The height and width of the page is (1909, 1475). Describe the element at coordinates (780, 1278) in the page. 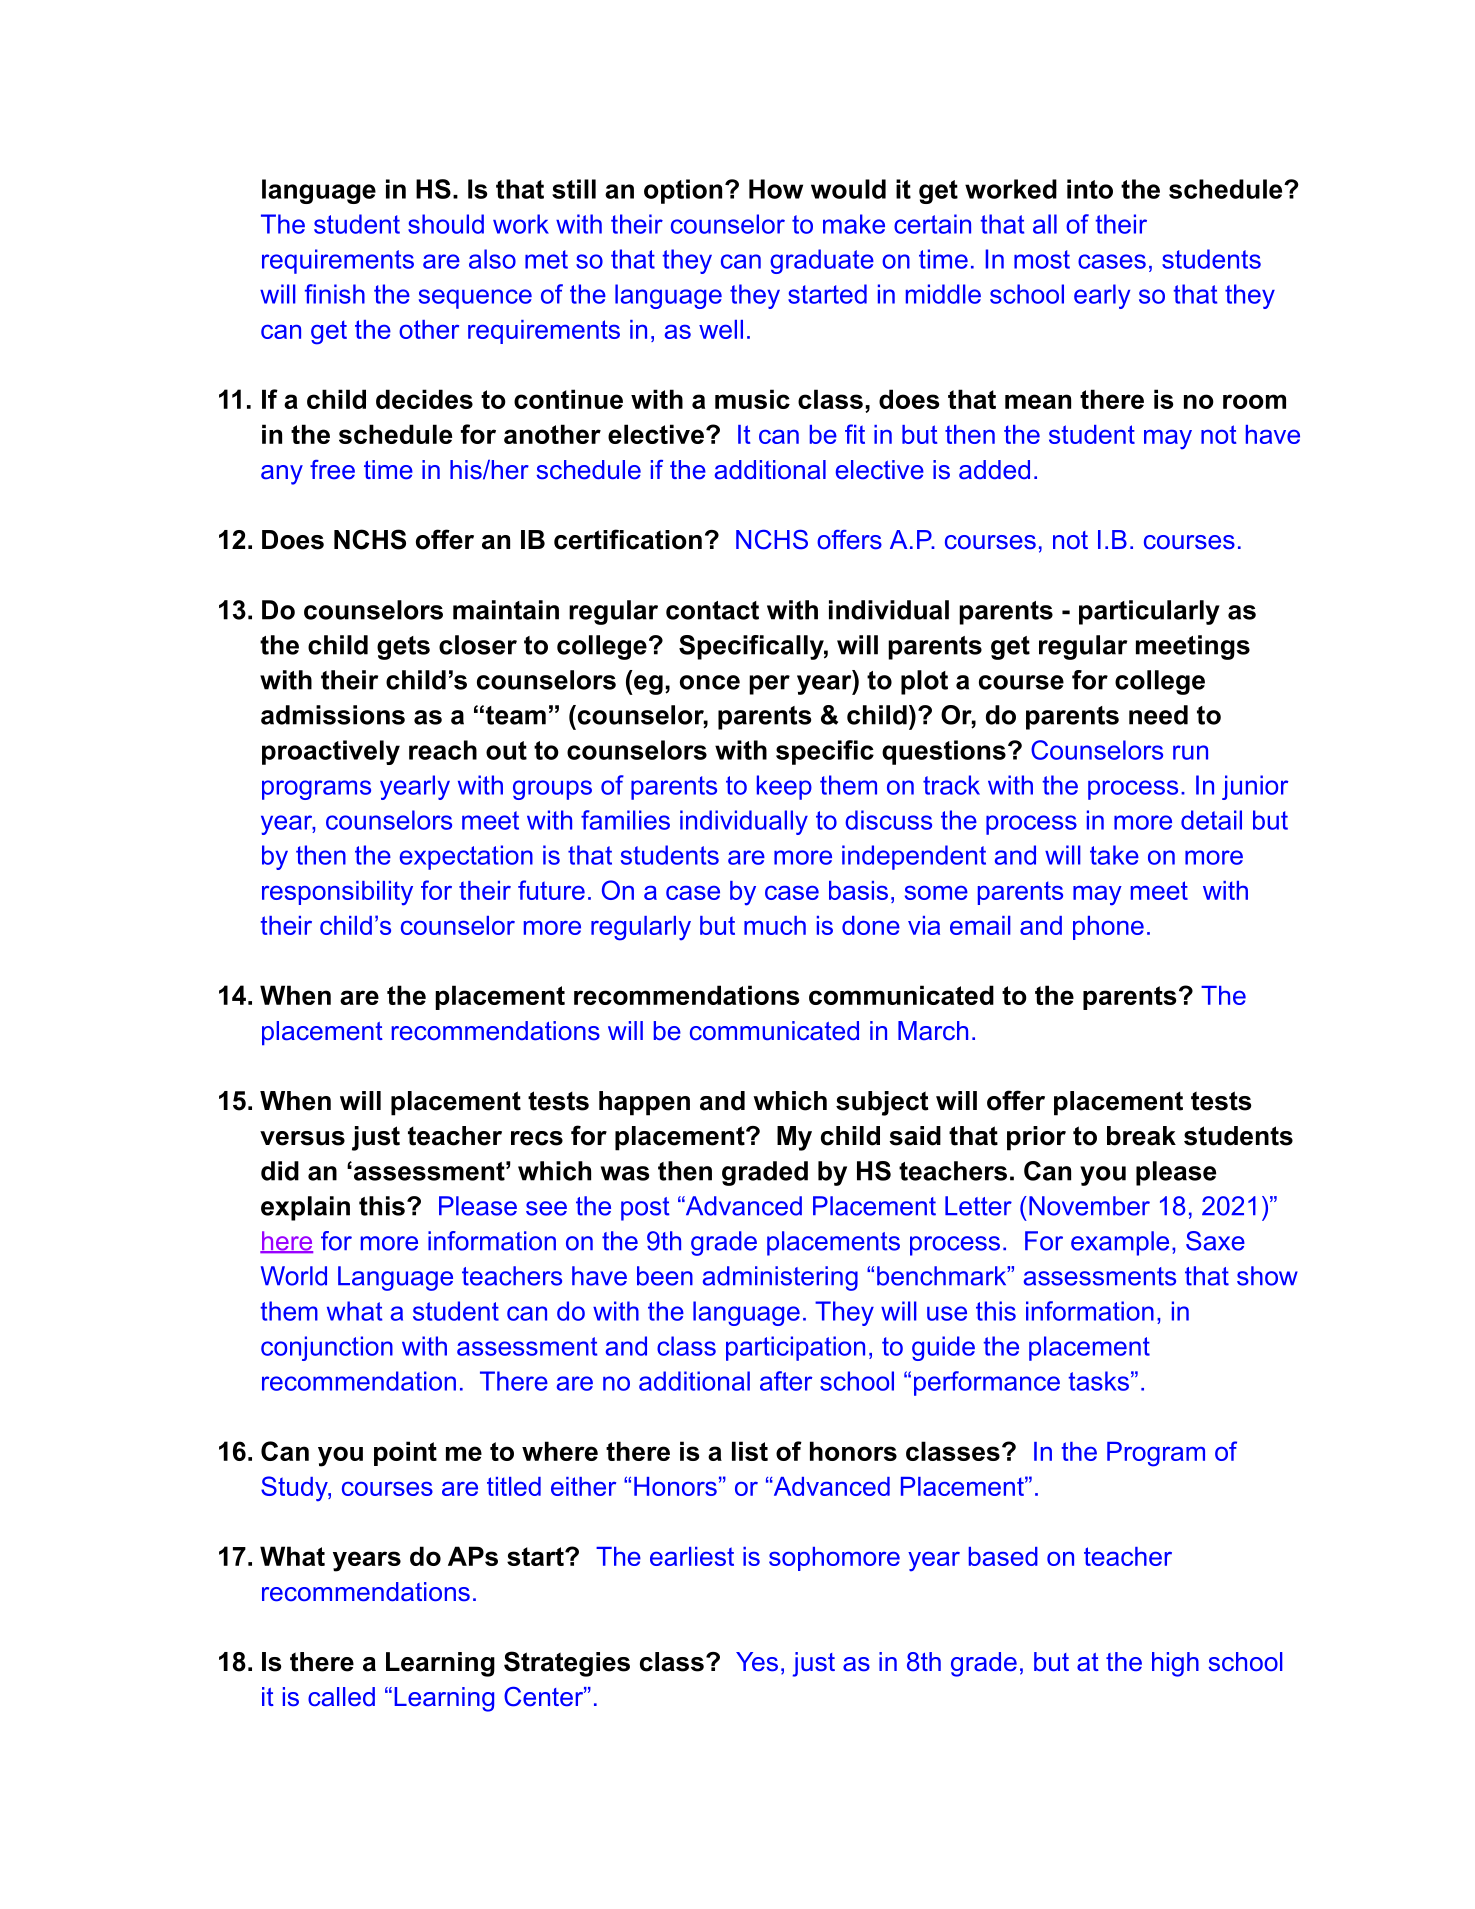

I see `administering` at that location.
